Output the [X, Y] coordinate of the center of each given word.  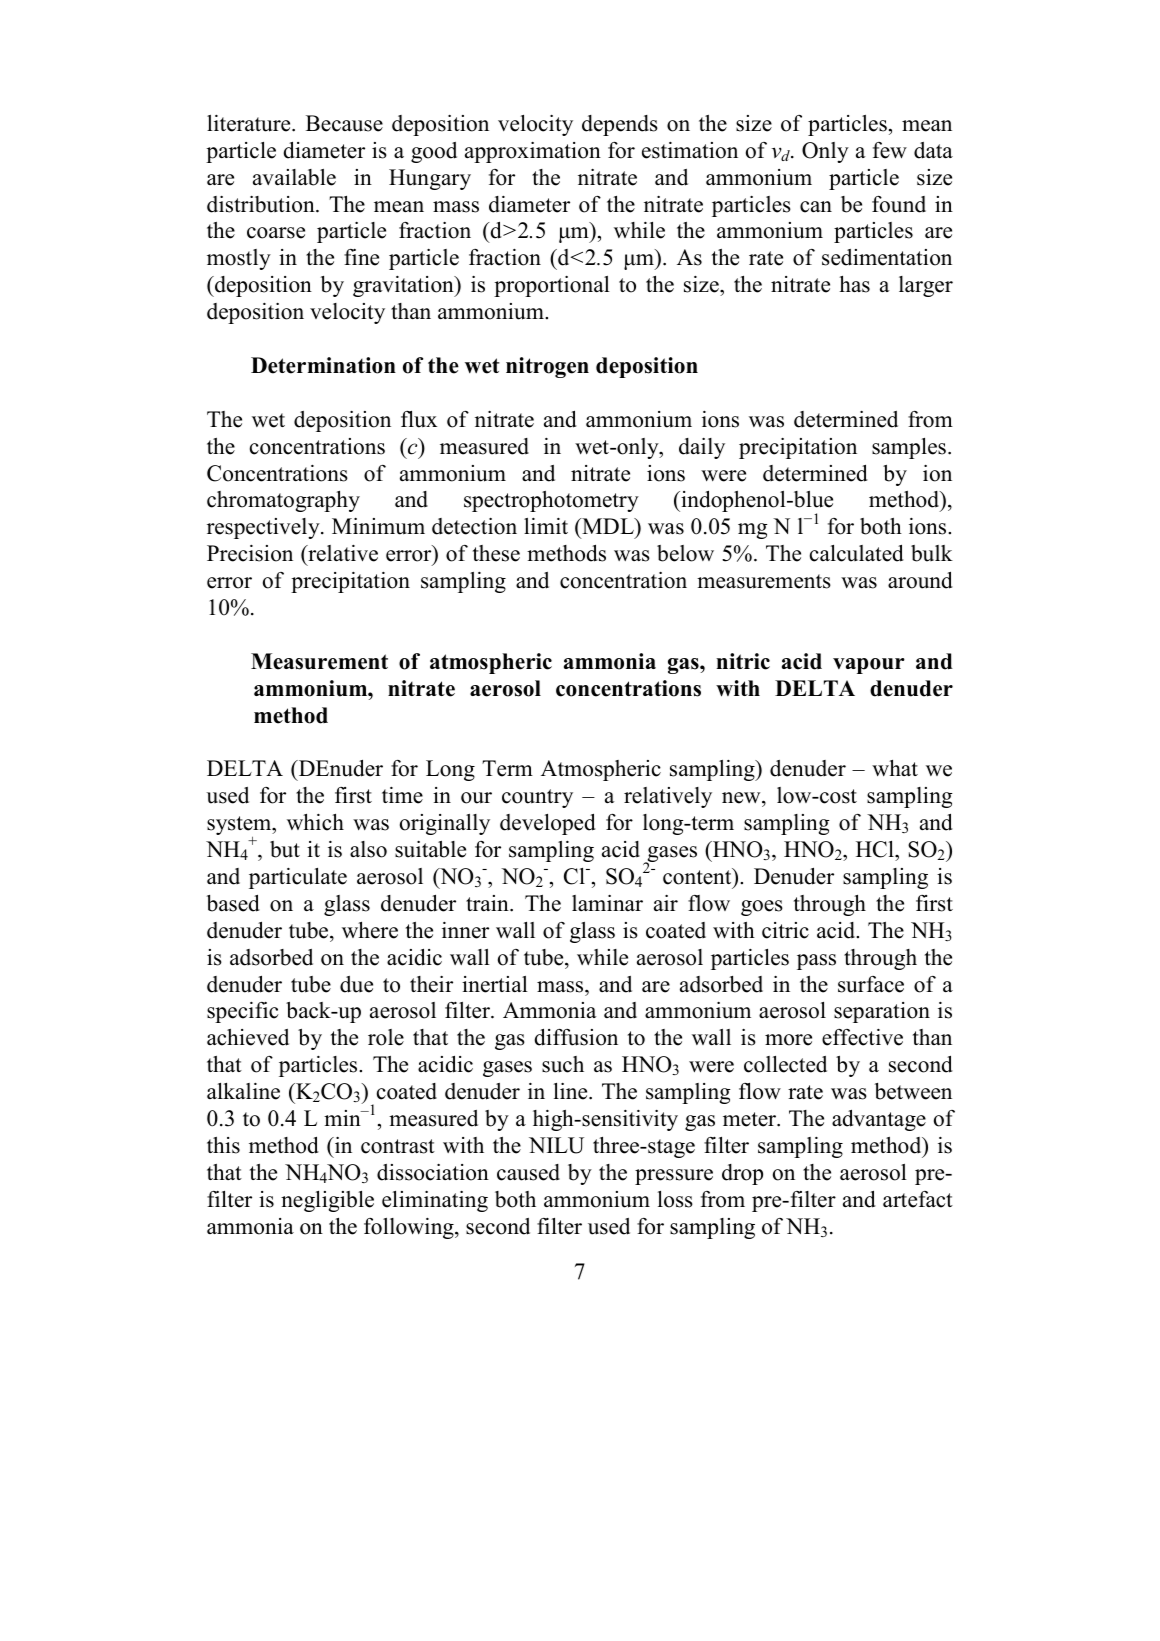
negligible [327, 1201]
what [895, 768]
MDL [608, 526]
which [315, 822]
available [294, 177]
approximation [533, 152]
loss [675, 1199]
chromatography [283, 501]
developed [548, 824]
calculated [857, 553]
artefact [918, 1199]
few [890, 150]
